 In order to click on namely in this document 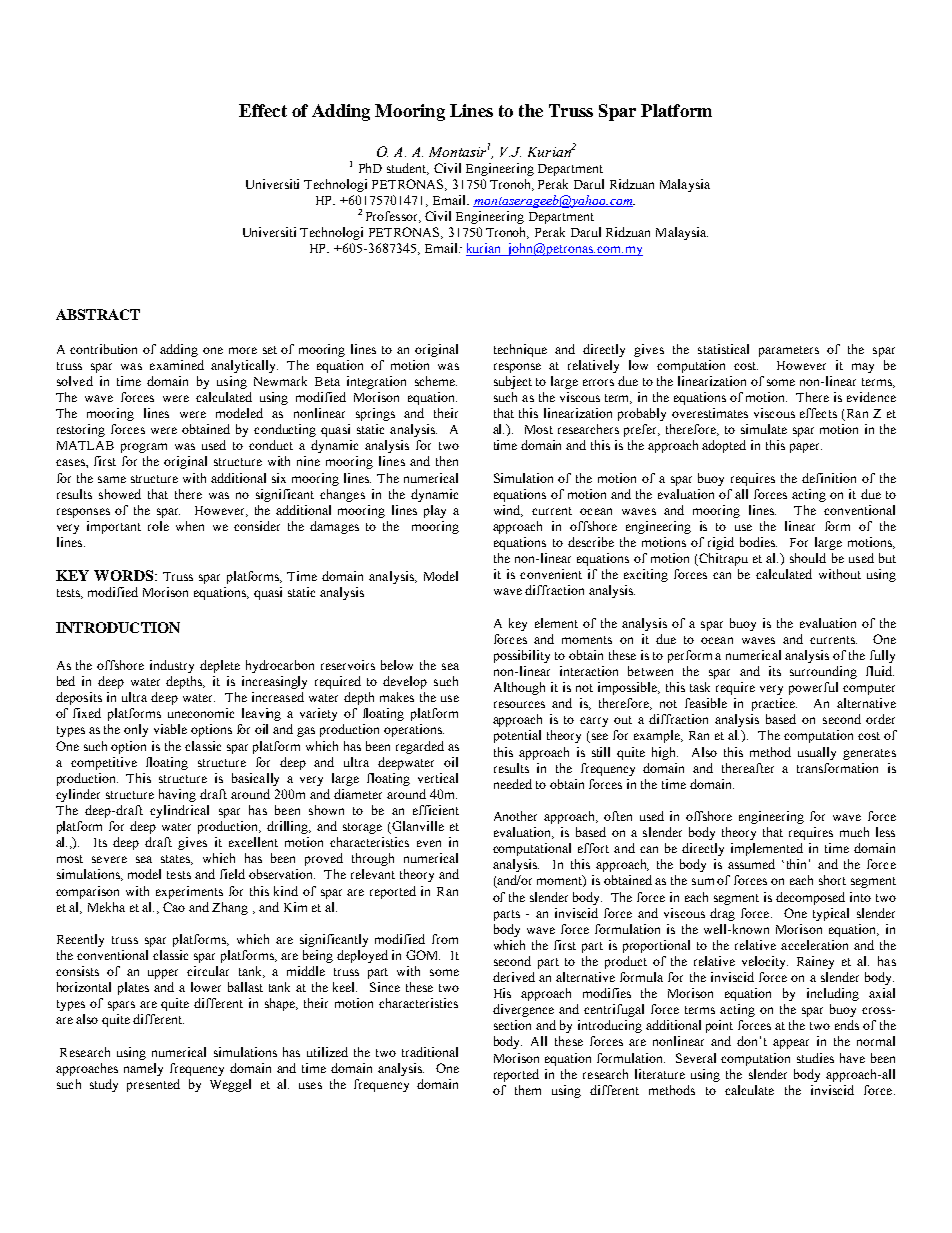, I will do `click(143, 1069)`.
